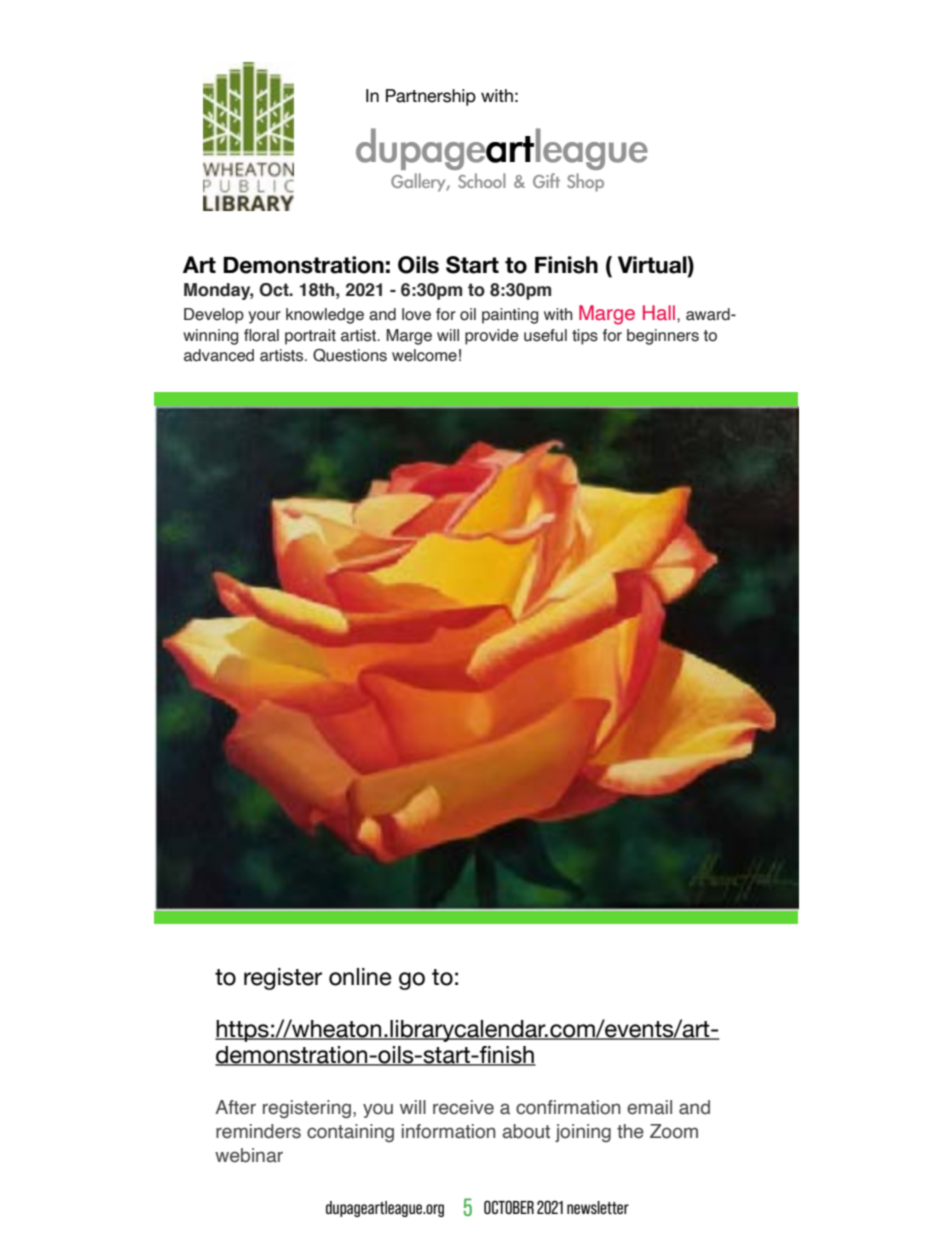  Describe the element at coordinates (249, 1155) in the screenshot. I see `webinar` at that location.
